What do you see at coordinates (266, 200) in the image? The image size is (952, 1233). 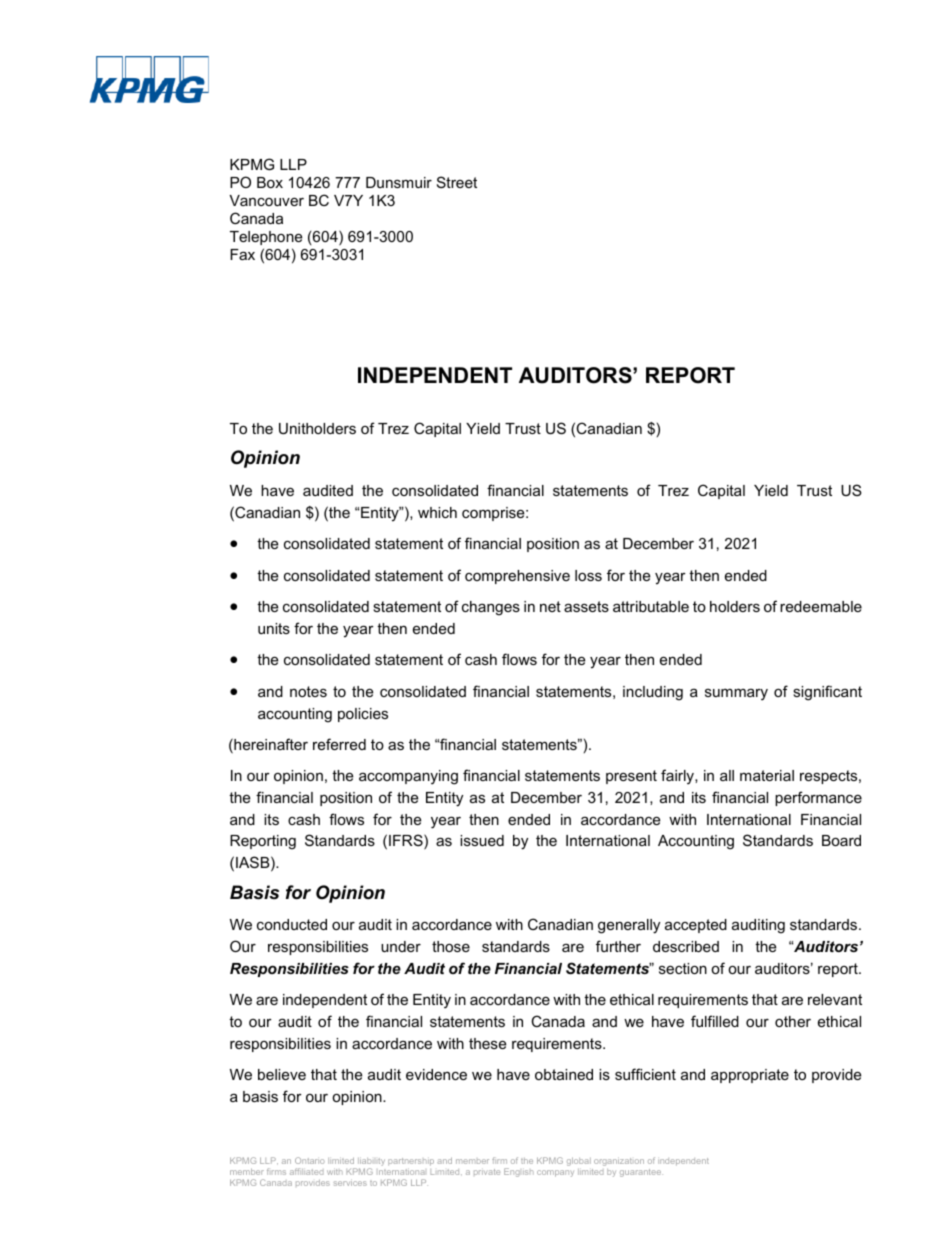 I see `Vancouver` at bounding box center [266, 200].
